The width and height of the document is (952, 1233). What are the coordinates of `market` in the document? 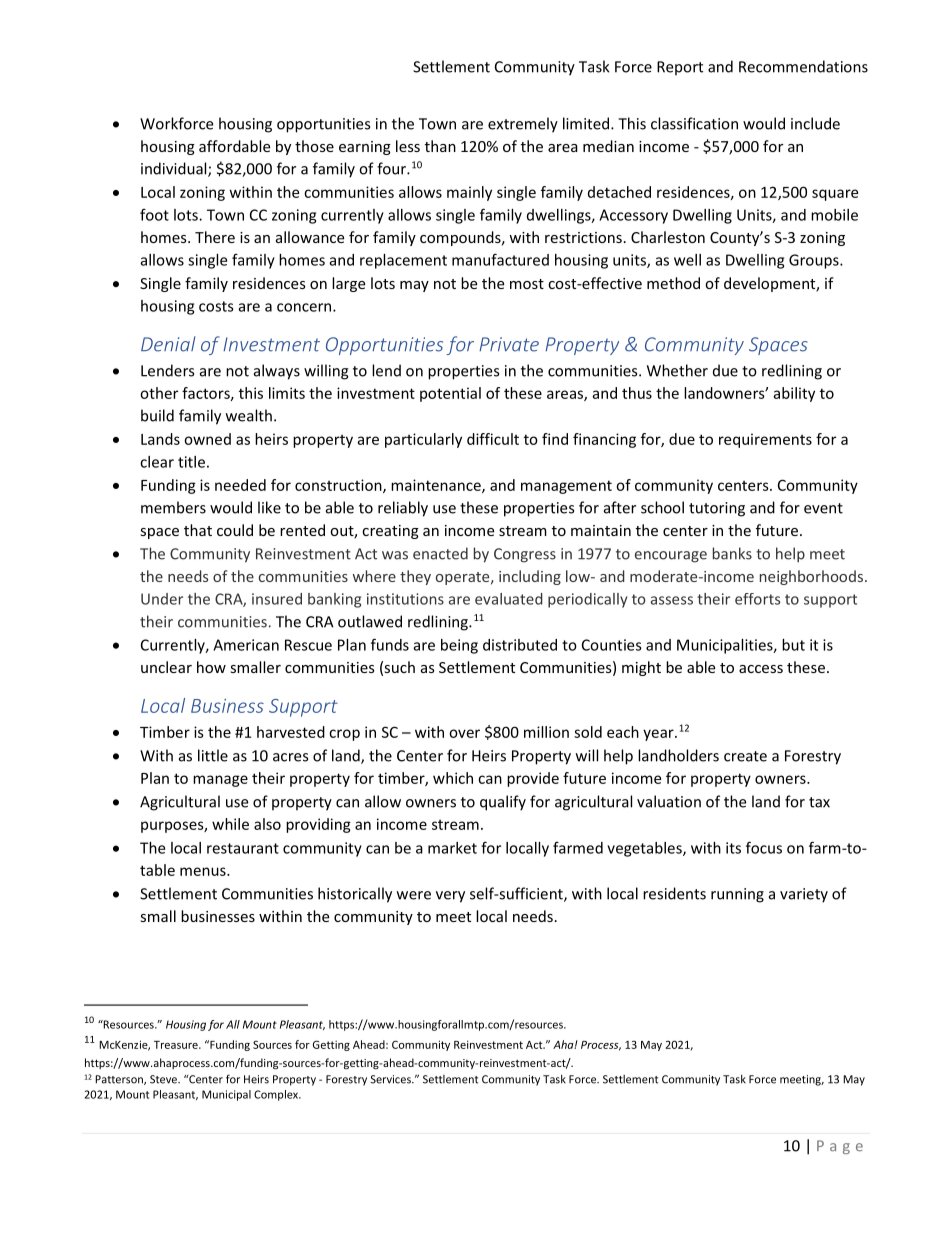 It's located at (452, 848).
